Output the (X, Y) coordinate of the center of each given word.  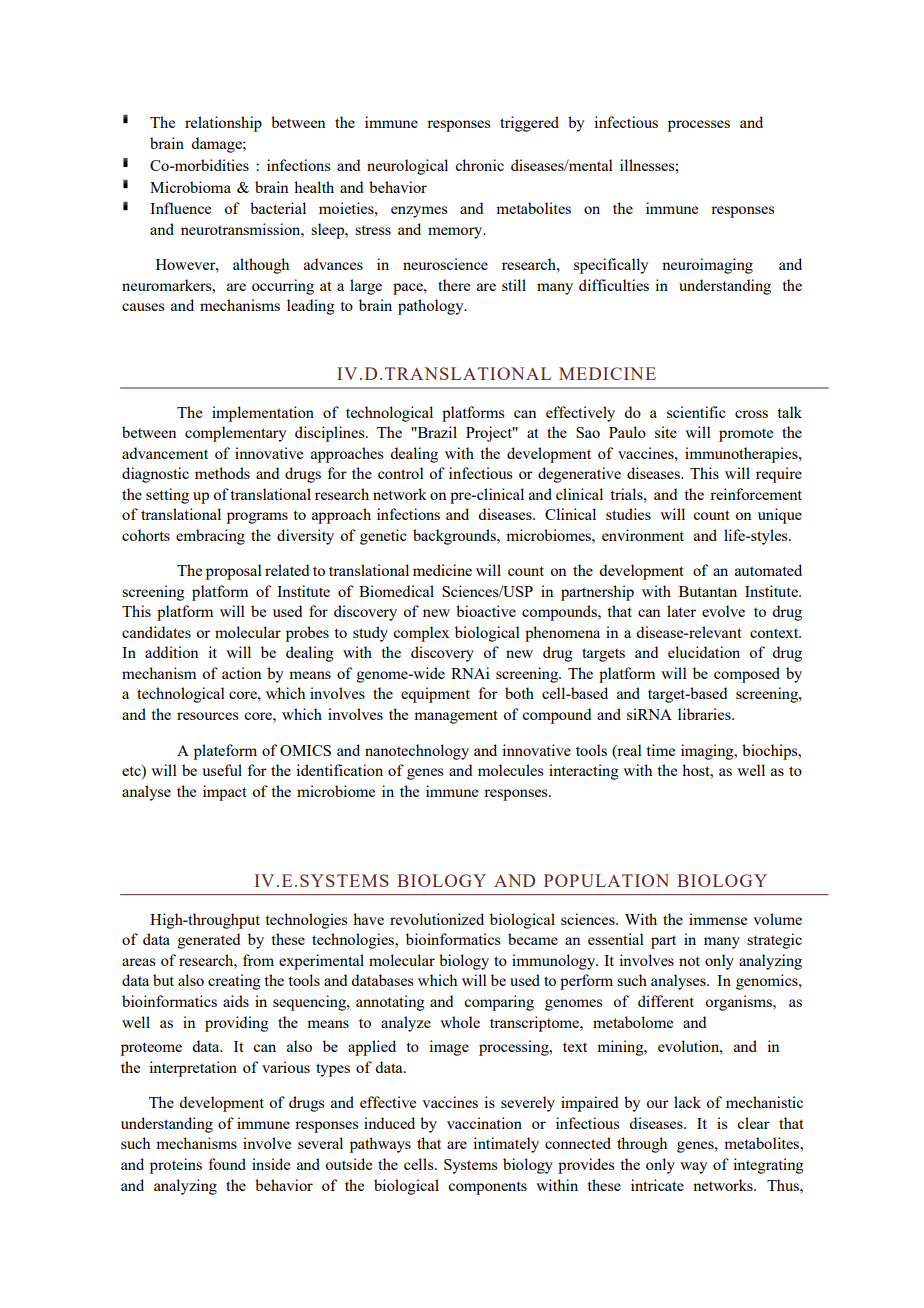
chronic (479, 165)
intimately (506, 1145)
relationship (223, 124)
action (242, 673)
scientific (696, 412)
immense (718, 919)
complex (421, 634)
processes (699, 126)
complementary (236, 434)
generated (209, 941)
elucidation (704, 652)
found (227, 1164)
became (533, 939)
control (401, 473)
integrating (768, 1166)
